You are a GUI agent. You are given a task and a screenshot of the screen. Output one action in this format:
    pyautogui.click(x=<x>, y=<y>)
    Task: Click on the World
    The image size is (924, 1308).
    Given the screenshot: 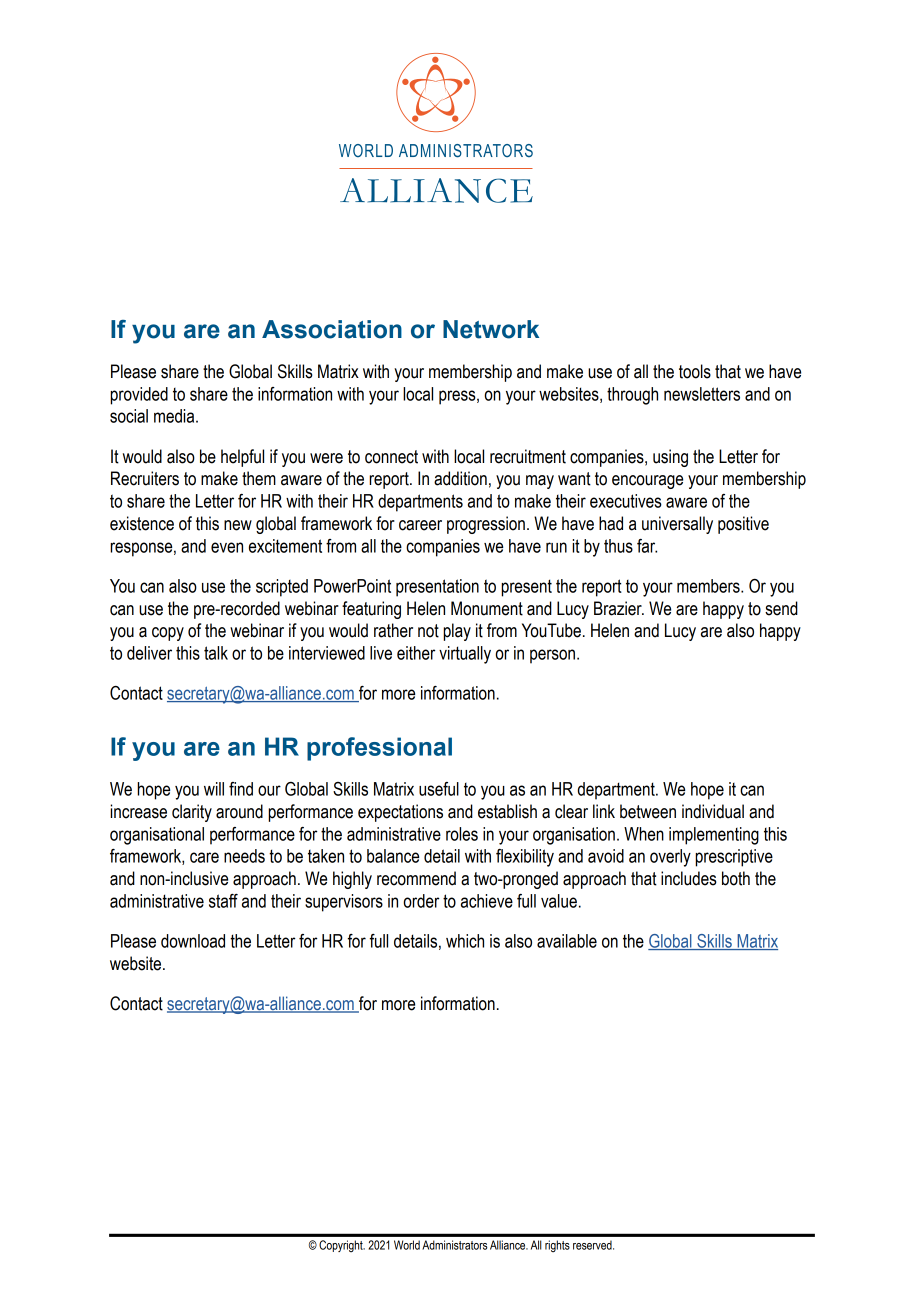 What is the action you would take?
    pyautogui.click(x=407, y=1245)
